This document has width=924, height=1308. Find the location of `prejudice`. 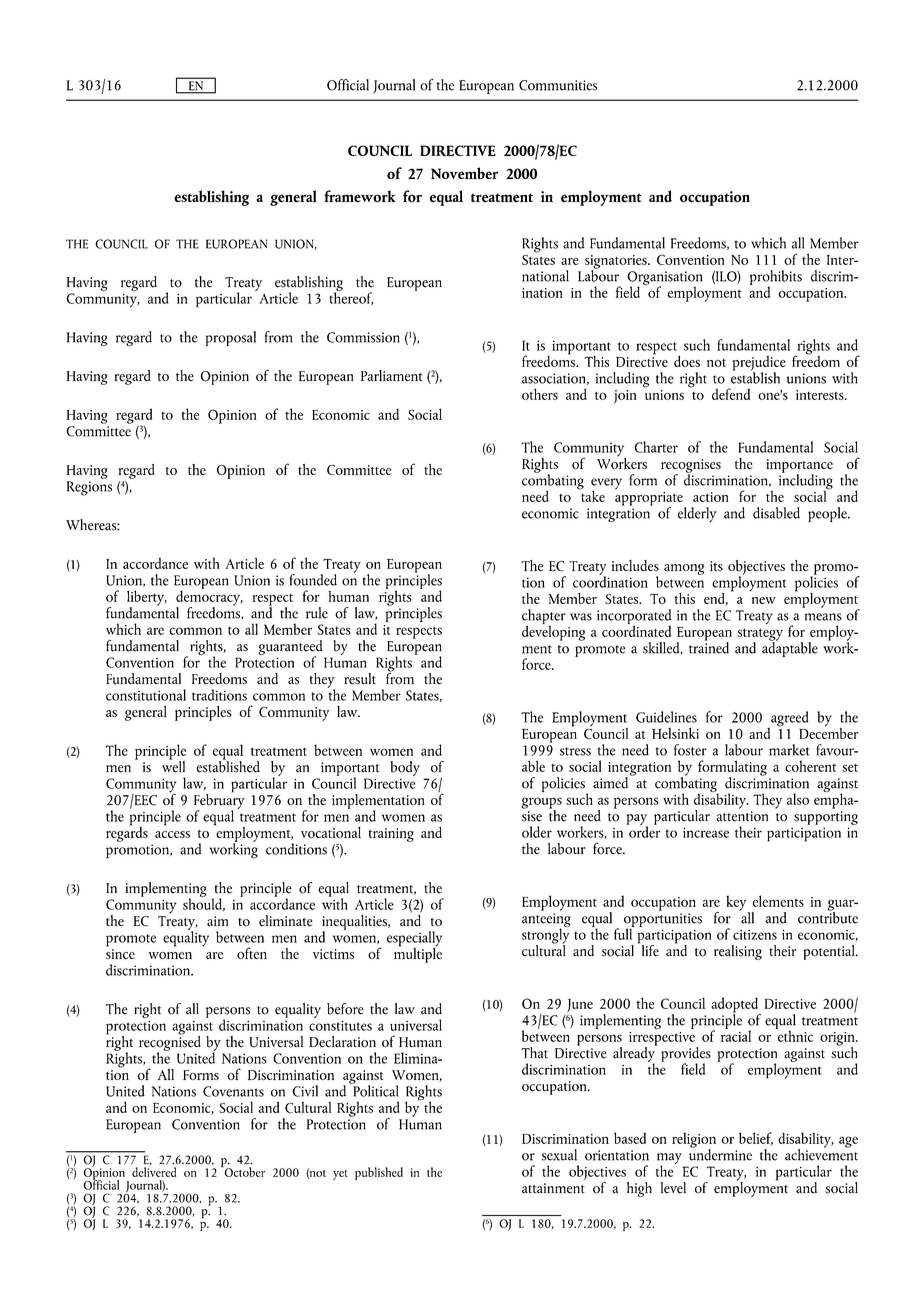

prejudice is located at coordinates (759, 364).
